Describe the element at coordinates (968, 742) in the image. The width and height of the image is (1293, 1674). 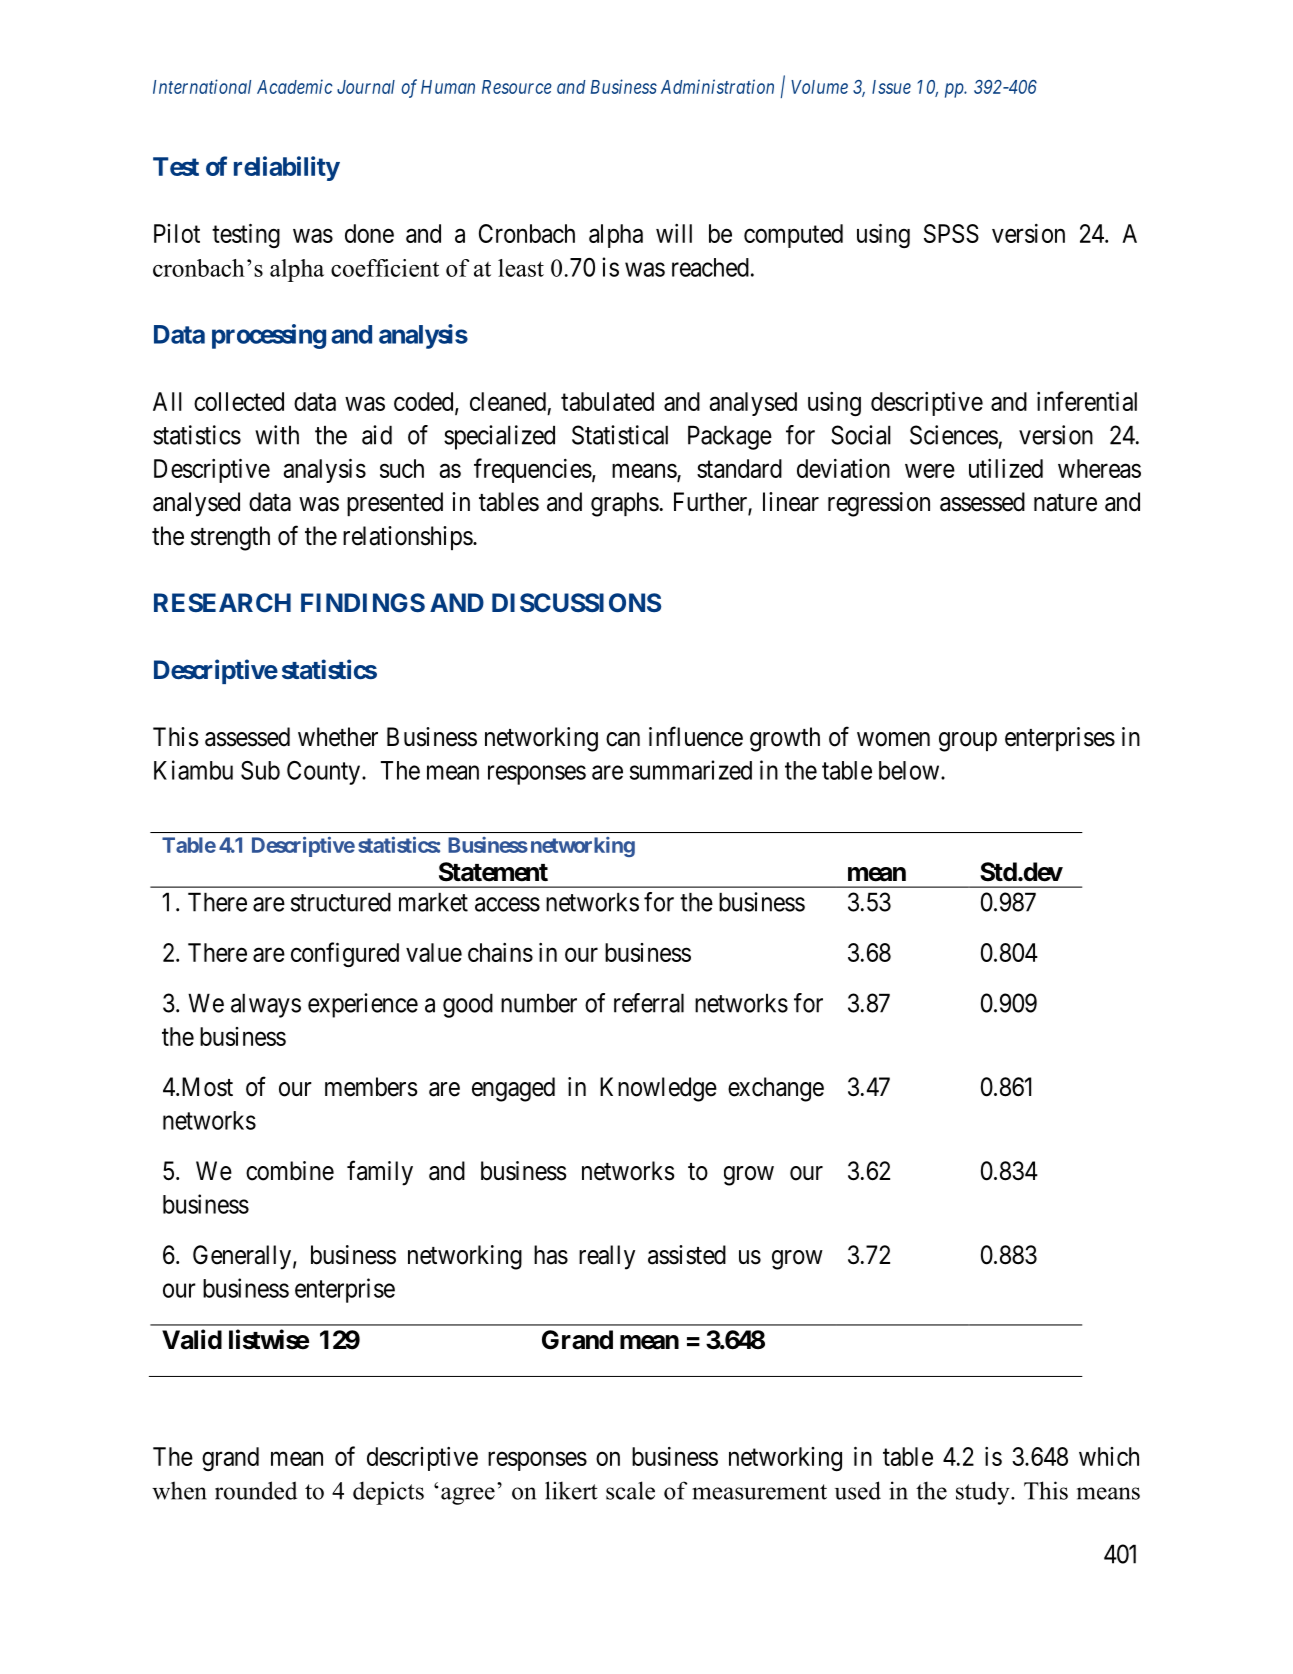
I see `group` at that location.
